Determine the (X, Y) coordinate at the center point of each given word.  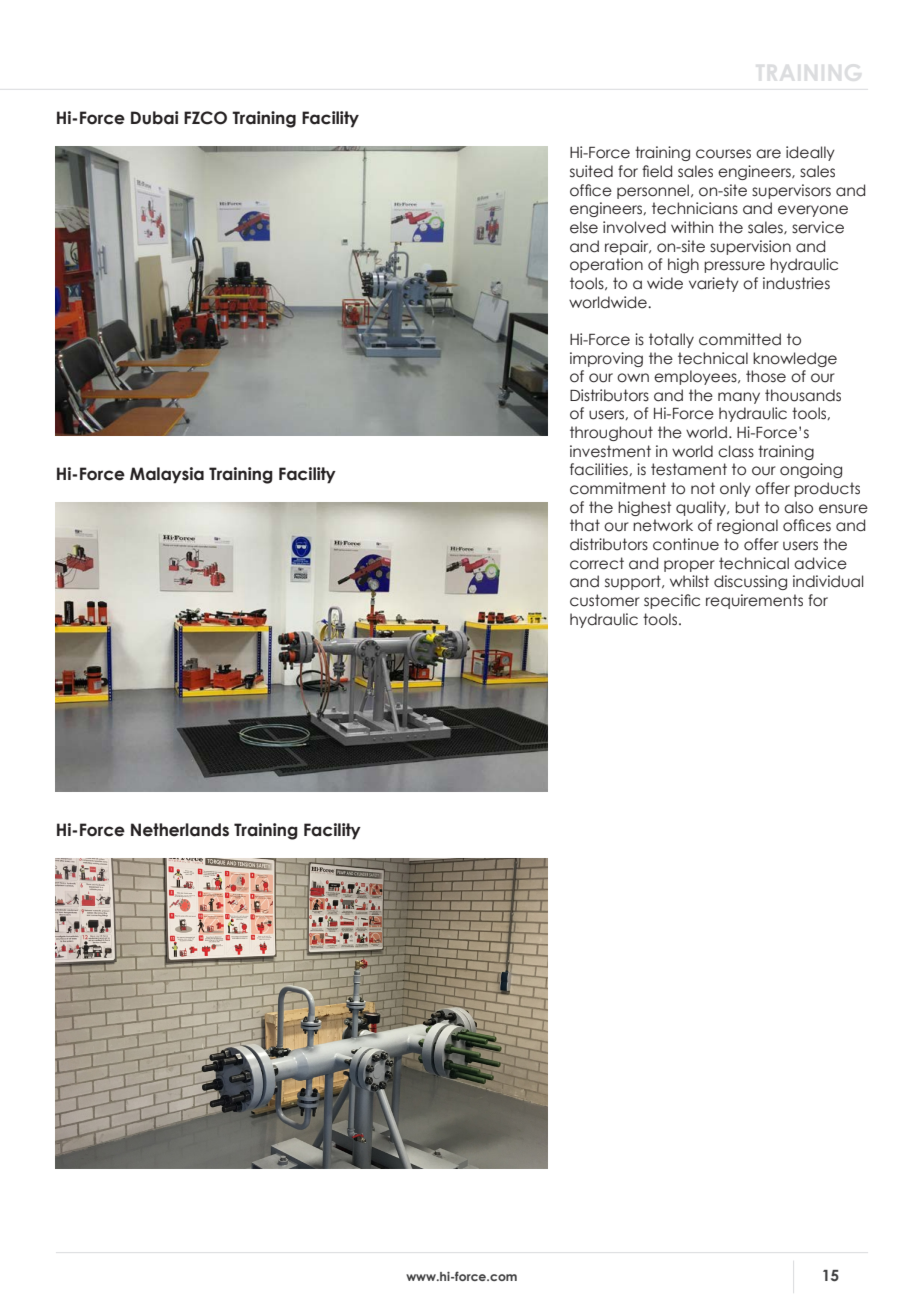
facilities (600, 469)
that (585, 525)
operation (606, 265)
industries (796, 283)
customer (605, 600)
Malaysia (167, 475)
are (768, 154)
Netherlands (180, 830)
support (634, 582)
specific (672, 601)
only (735, 489)
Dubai (155, 118)
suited (591, 171)
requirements (754, 601)
